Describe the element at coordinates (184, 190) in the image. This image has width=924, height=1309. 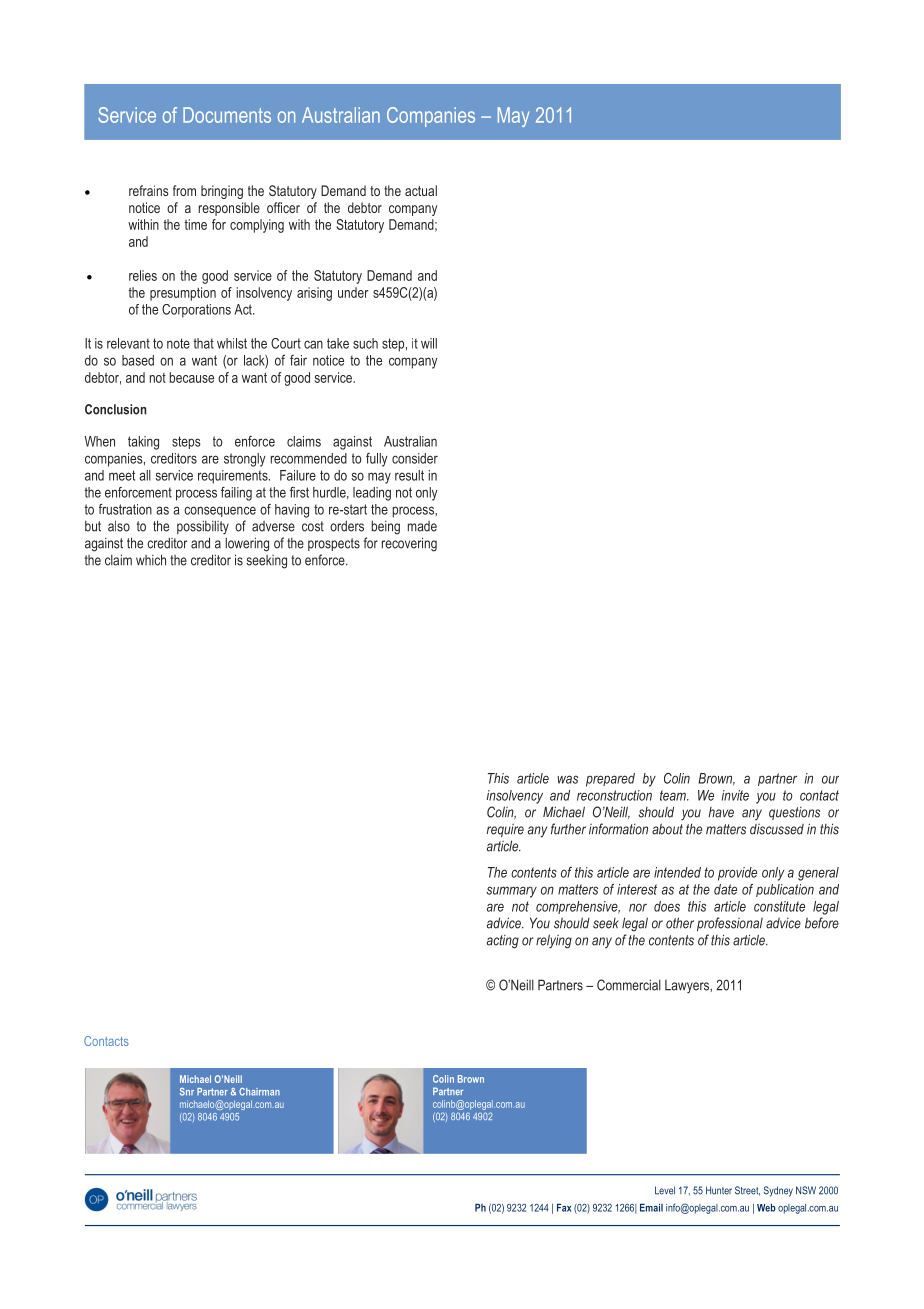
I see `from` at that location.
